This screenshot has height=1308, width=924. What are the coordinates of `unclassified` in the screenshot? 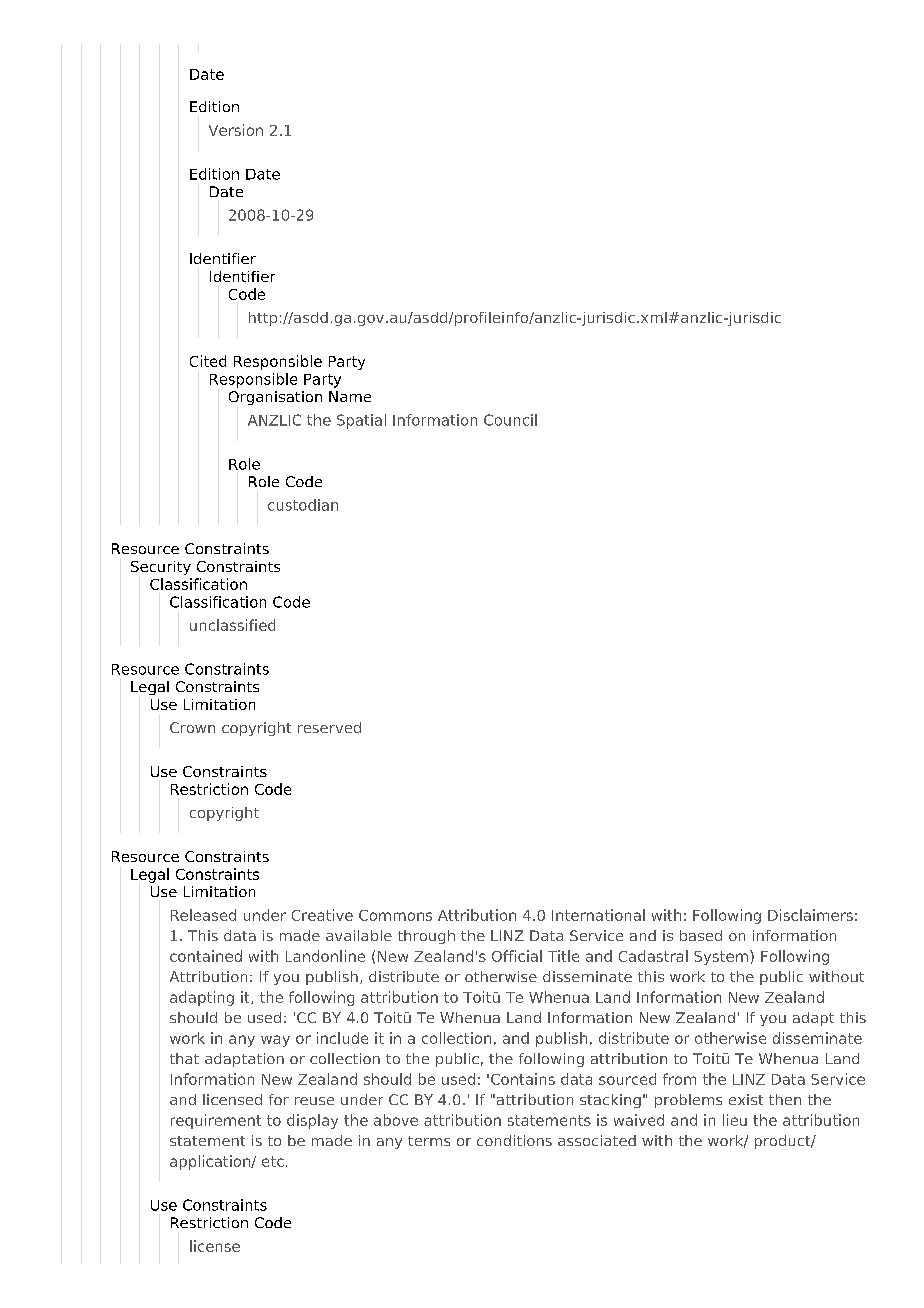 It's located at (232, 625).
